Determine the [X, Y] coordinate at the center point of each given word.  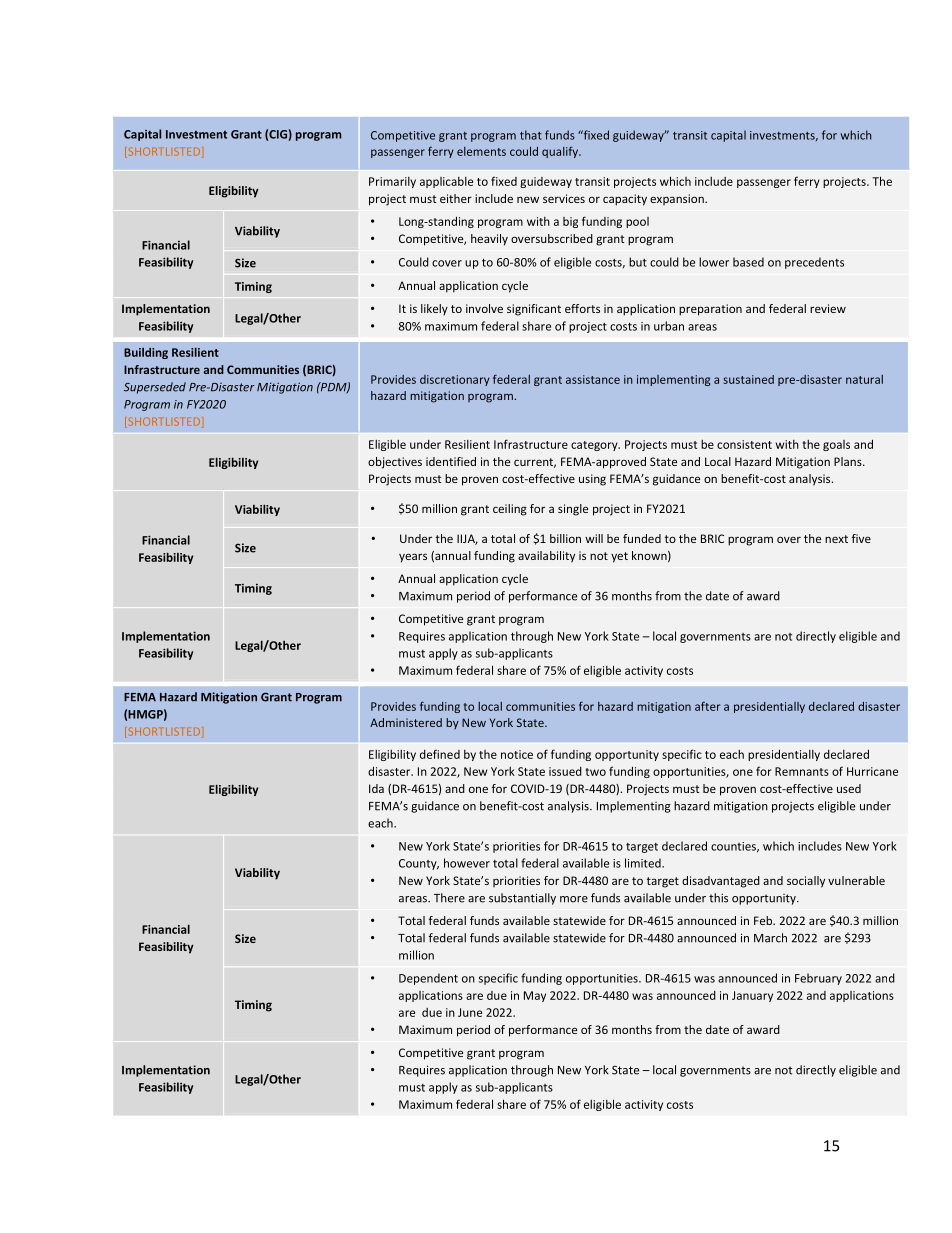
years [413, 558]
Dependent [428, 979]
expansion [678, 199]
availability [546, 557]
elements [481, 151]
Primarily [392, 182]
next [836, 539]
